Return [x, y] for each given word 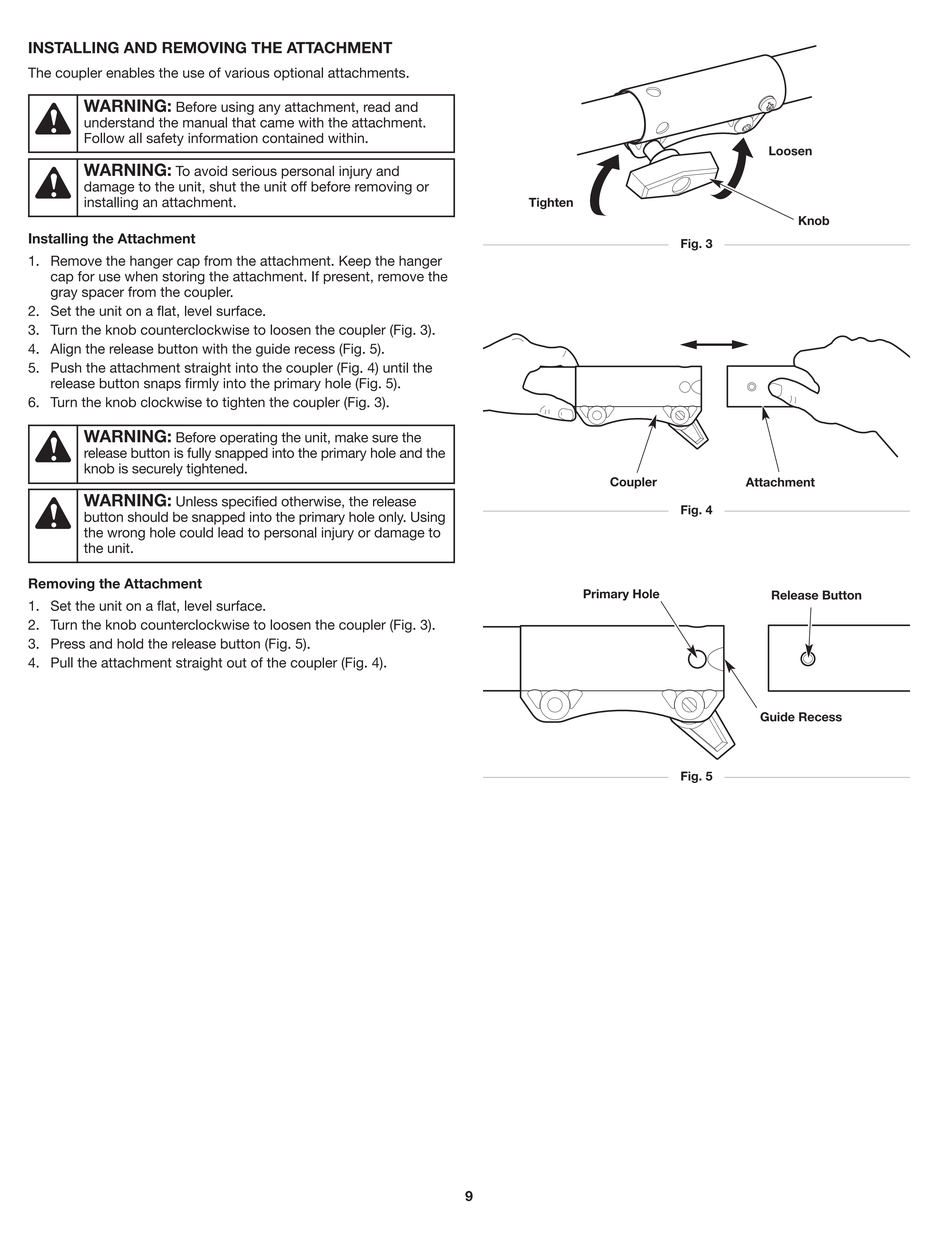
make [351, 437]
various [247, 72]
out [237, 663]
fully [199, 454]
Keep [355, 262]
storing [183, 278]
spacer [103, 294]
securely [157, 470]
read [377, 107]
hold [130, 643]
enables [130, 72]
